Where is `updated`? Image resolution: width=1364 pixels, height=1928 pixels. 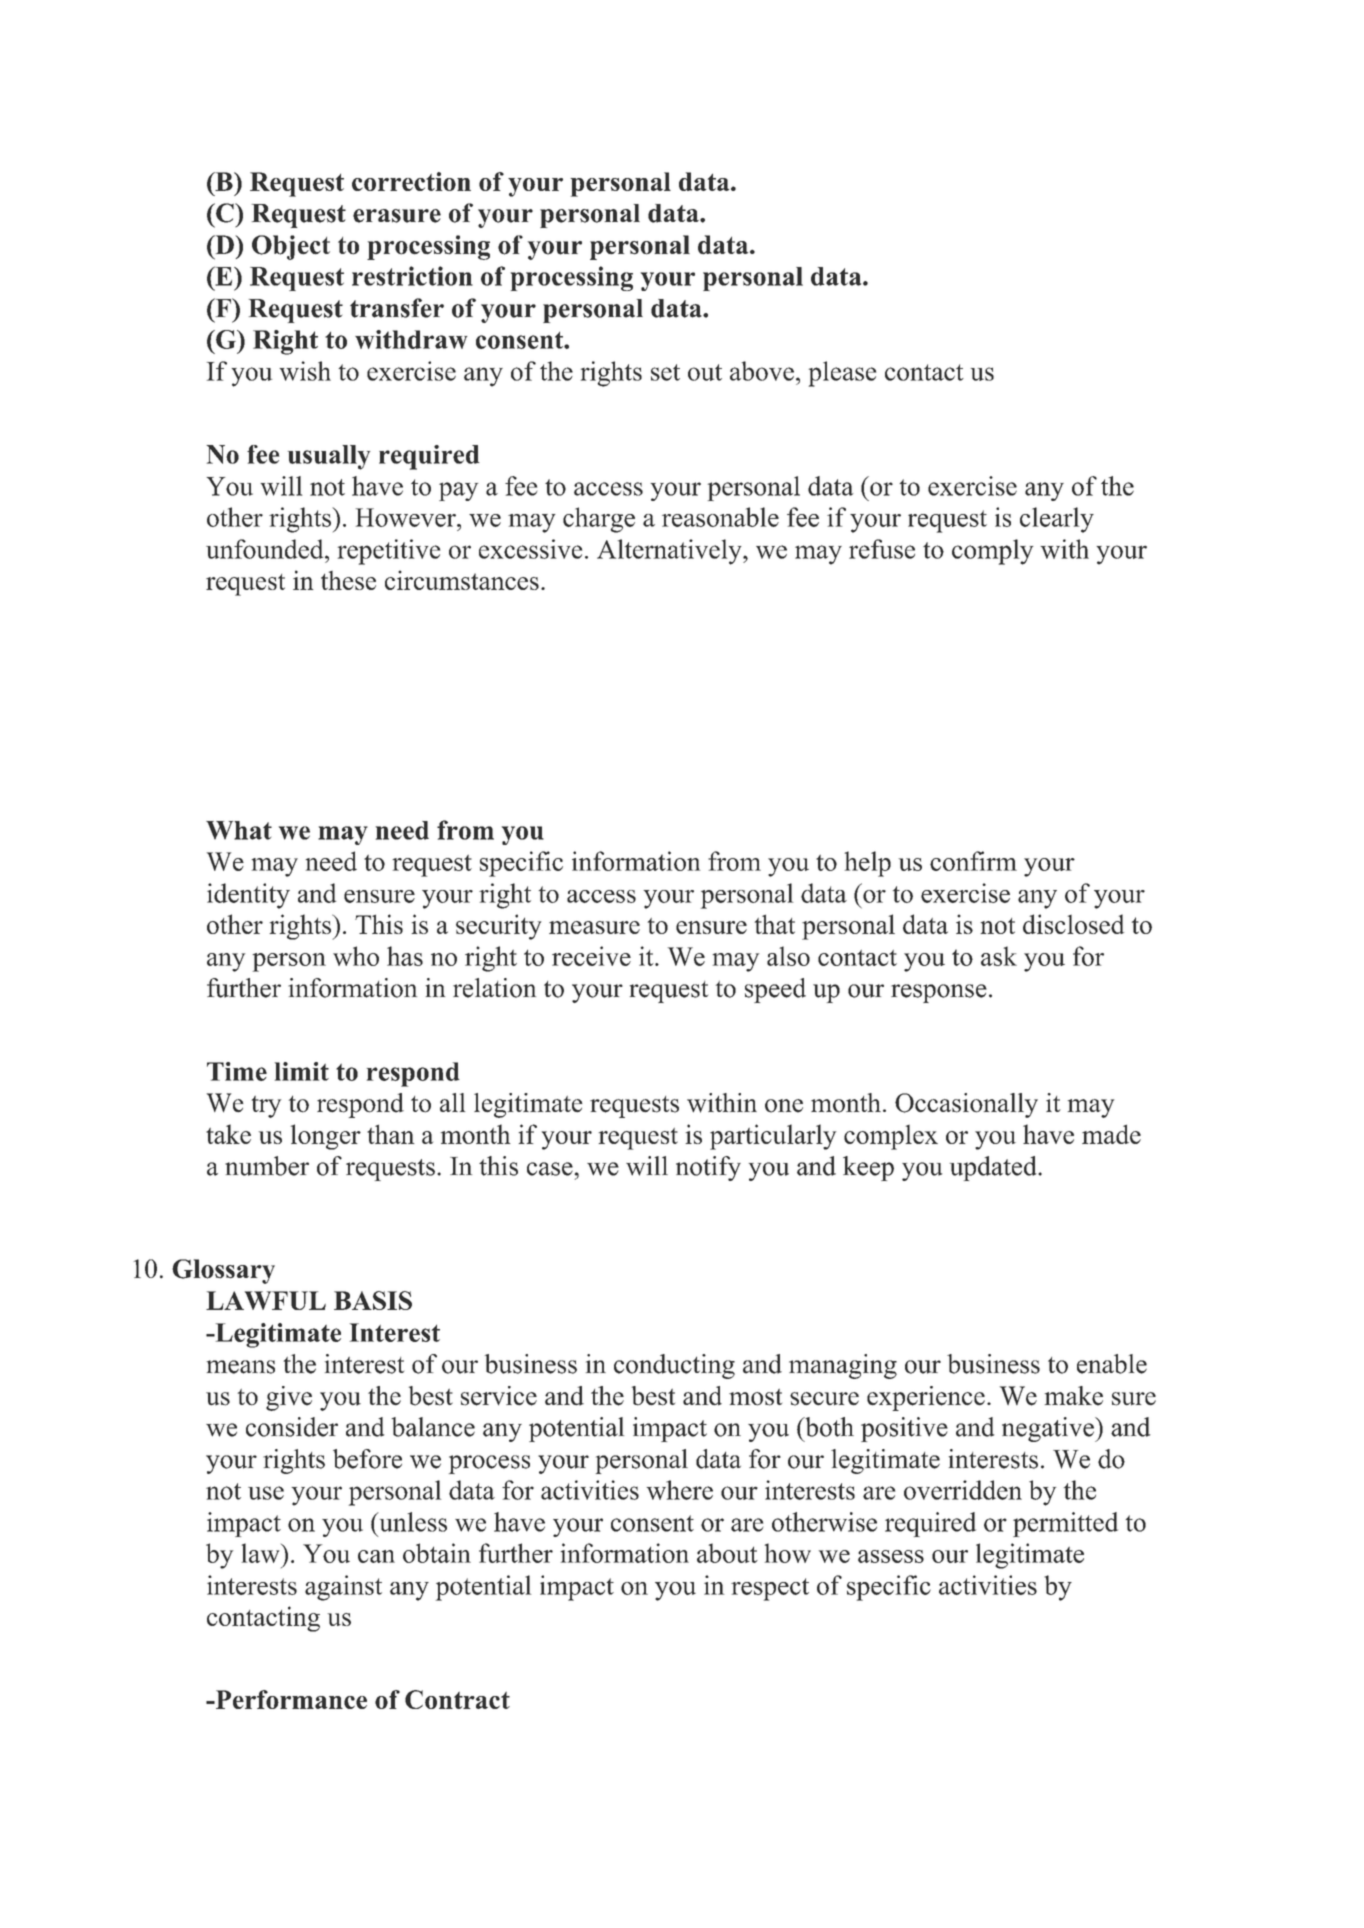
updated is located at coordinates (994, 1168).
